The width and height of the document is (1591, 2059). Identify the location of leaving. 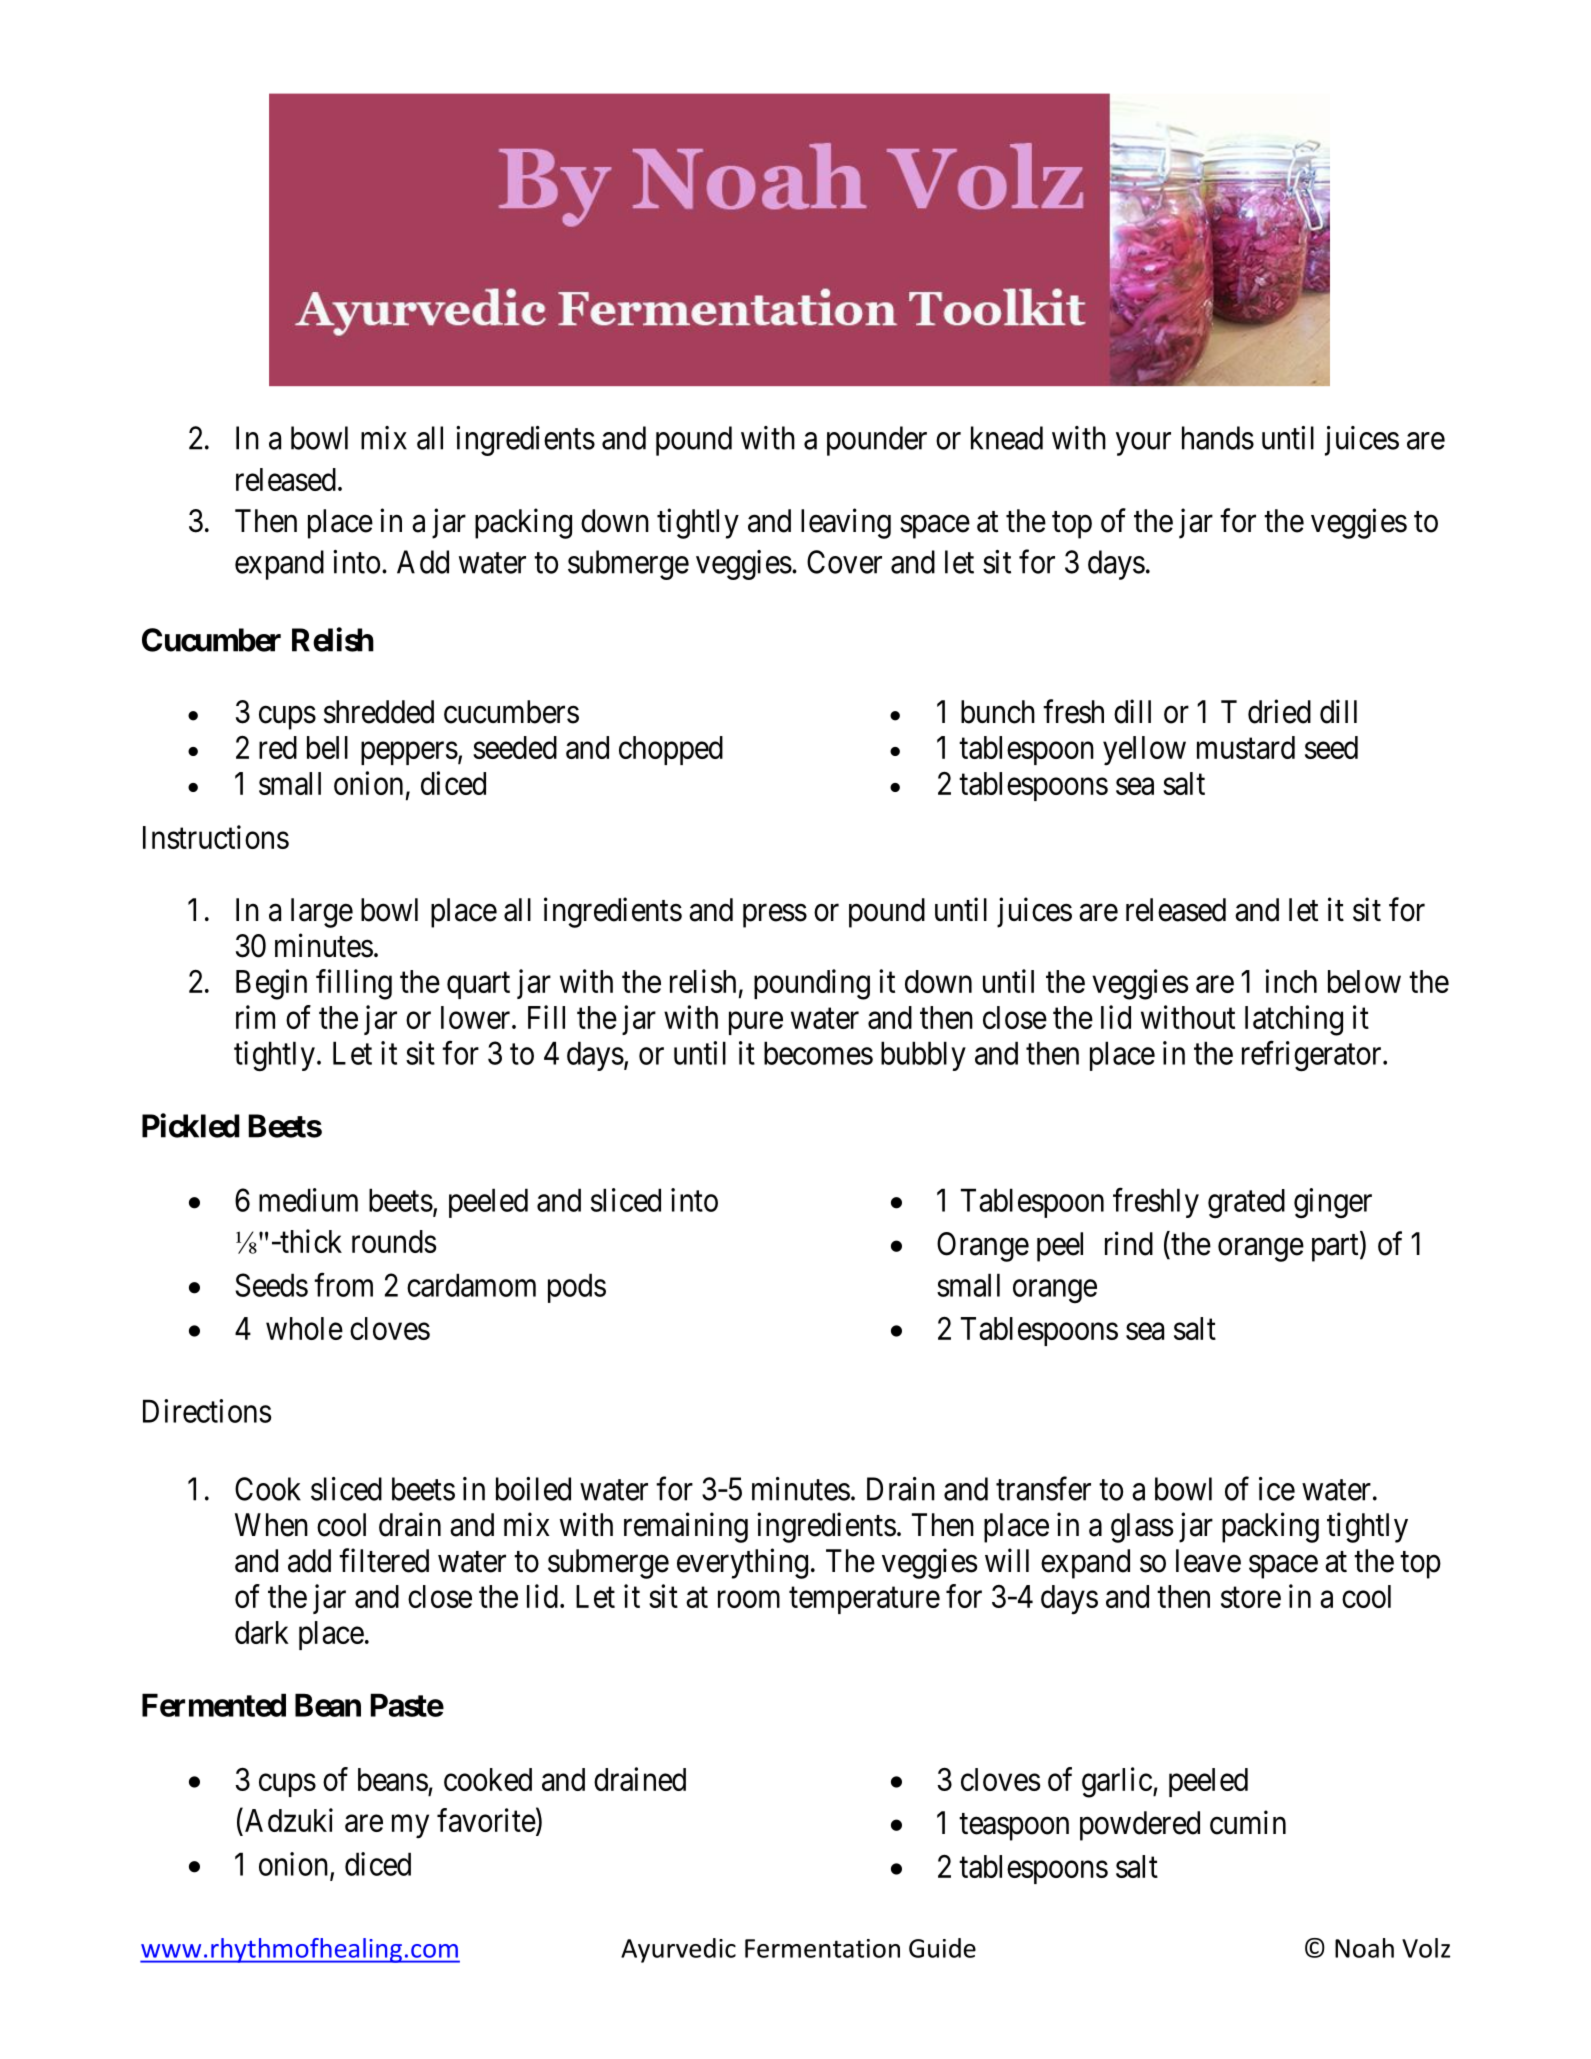
(846, 523).
